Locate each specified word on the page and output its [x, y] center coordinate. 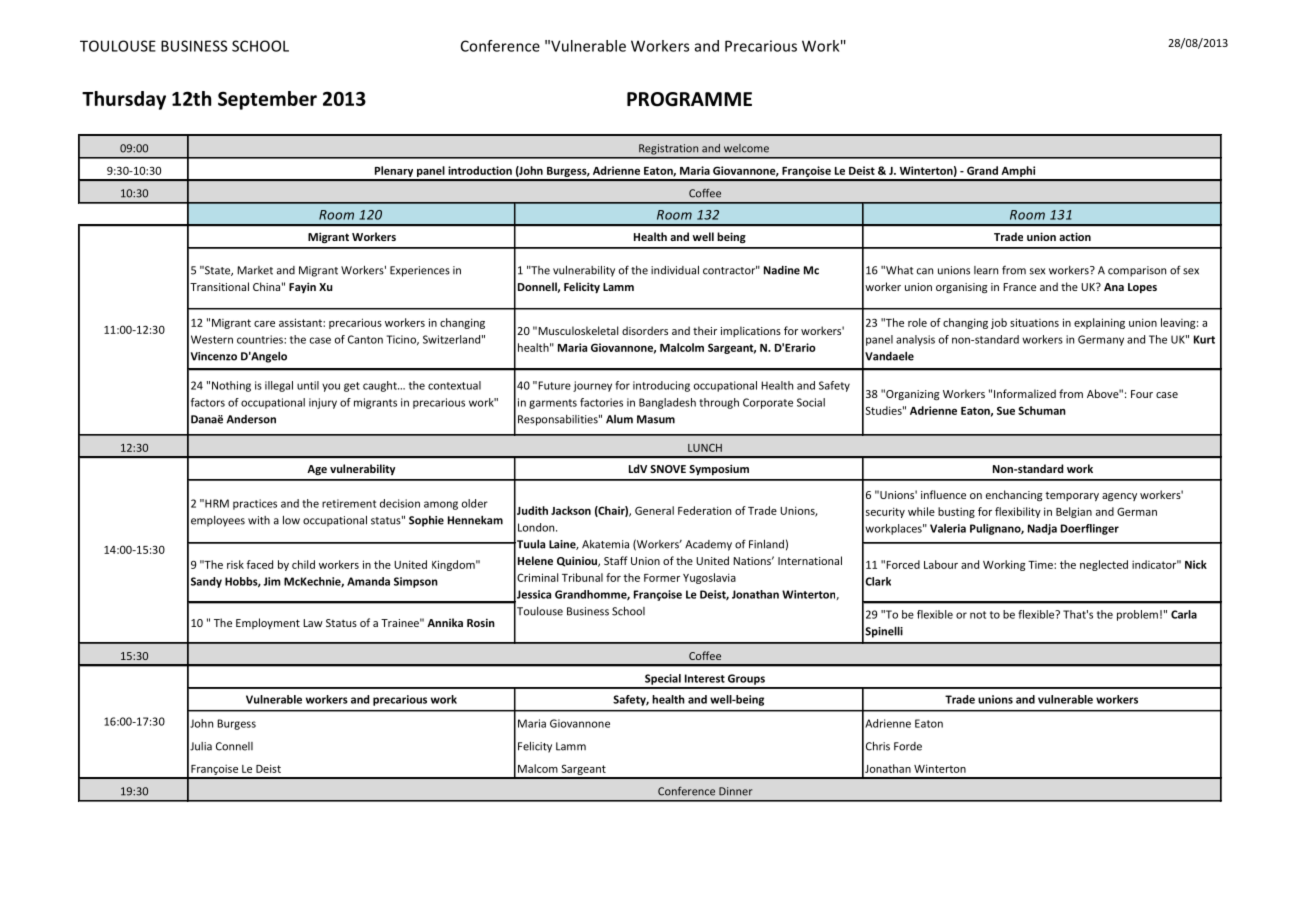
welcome [746, 148]
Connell [234, 746]
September [267, 100]
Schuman [1042, 410]
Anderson [251, 419]
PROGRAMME [689, 99]
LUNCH [705, 448]
